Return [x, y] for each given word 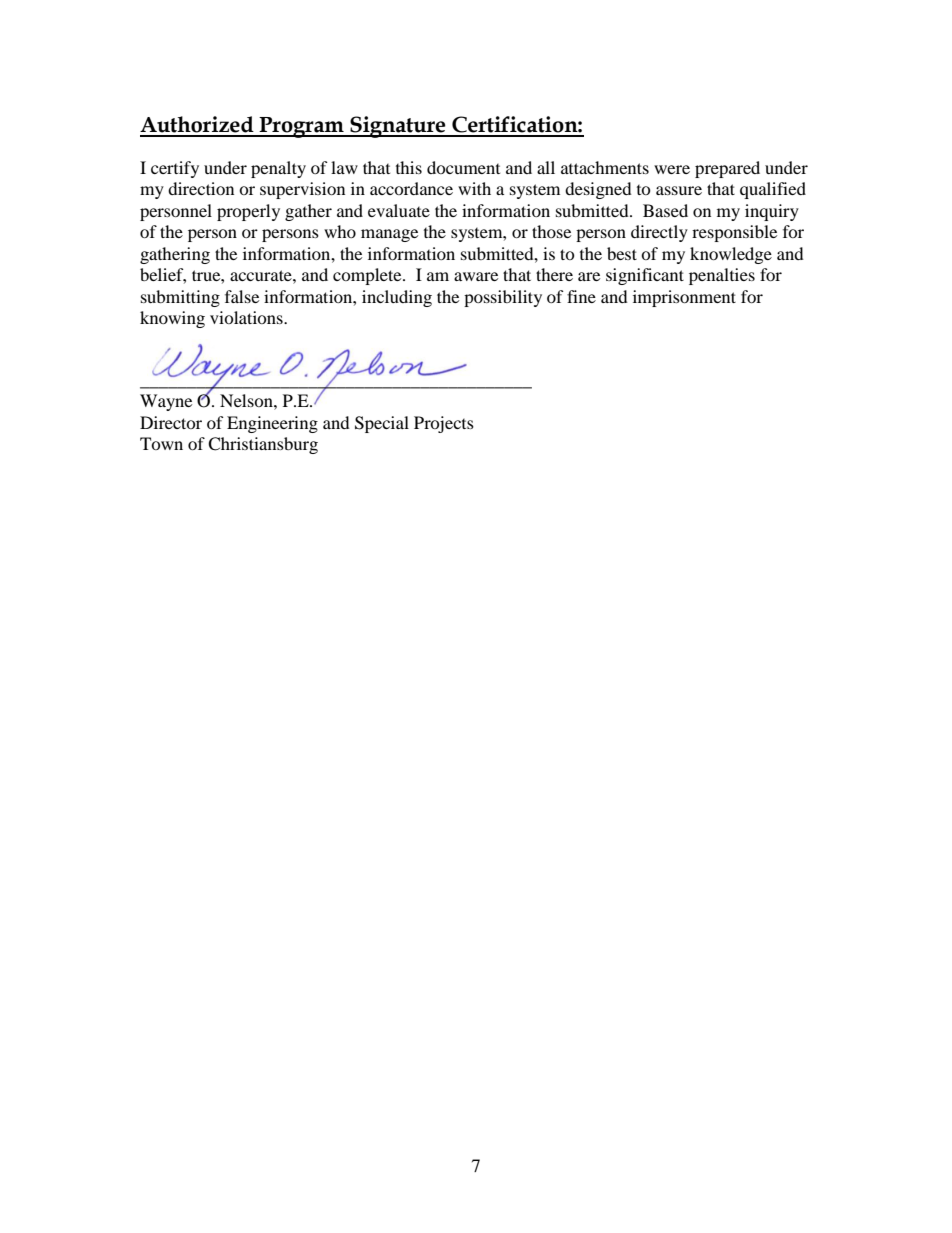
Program [302, 127]
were [672, 169]
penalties [722, 276]
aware [476, 276]
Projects [444, 424]
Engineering [272, 424]
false [242, 296]
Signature [398, 127]
